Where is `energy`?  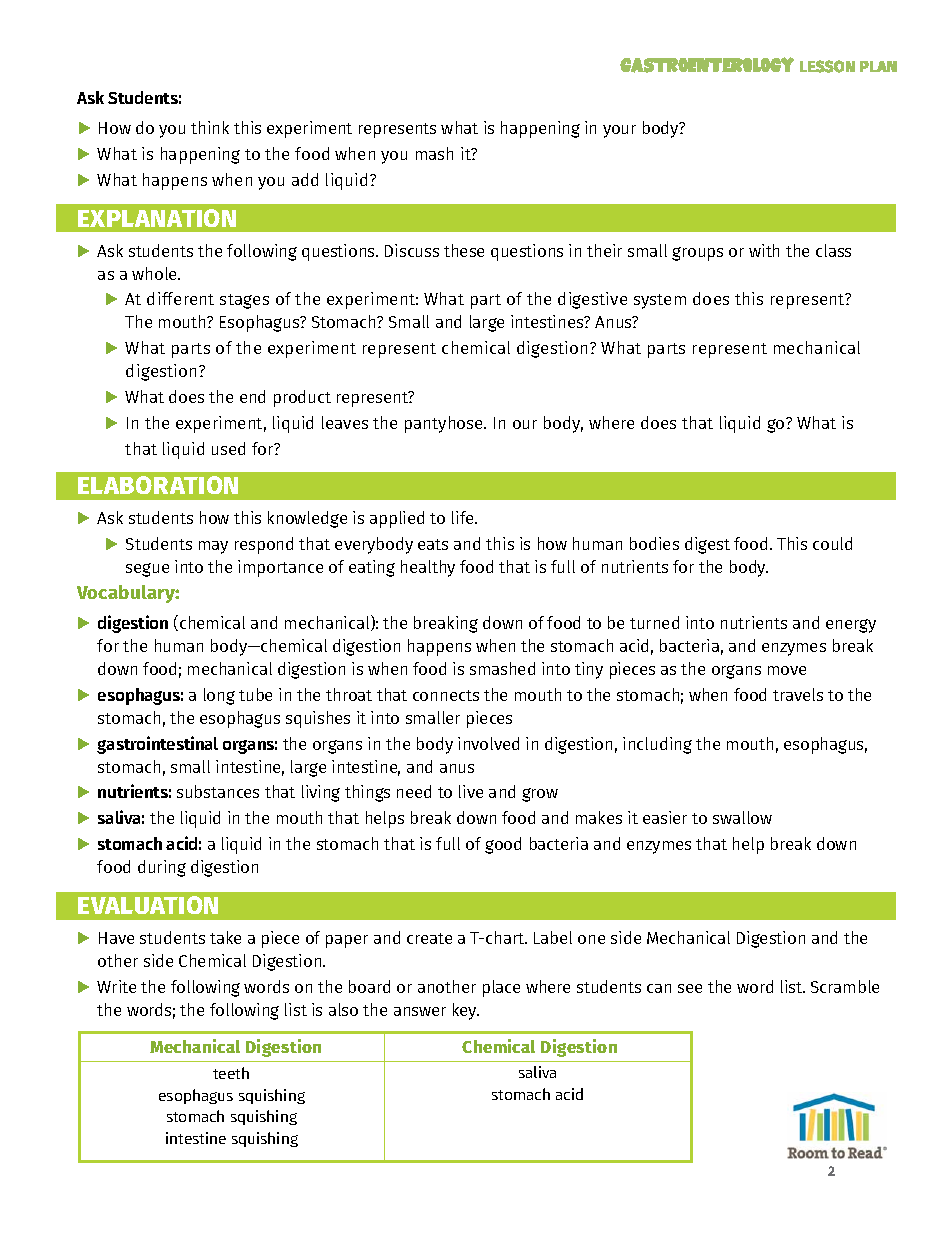 energy is located at coordinates (851, 626).
